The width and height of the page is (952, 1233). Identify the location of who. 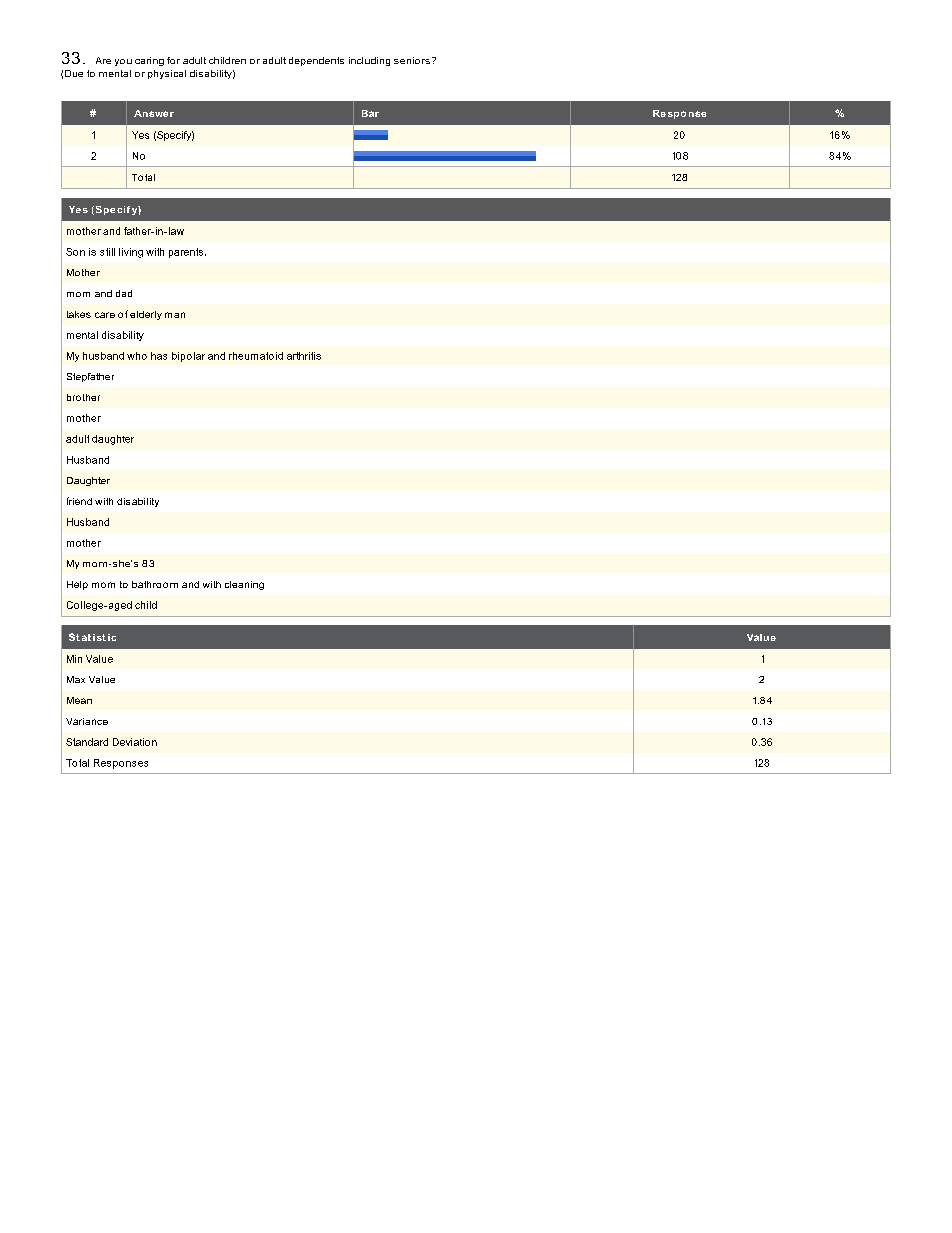
(137, 356).
